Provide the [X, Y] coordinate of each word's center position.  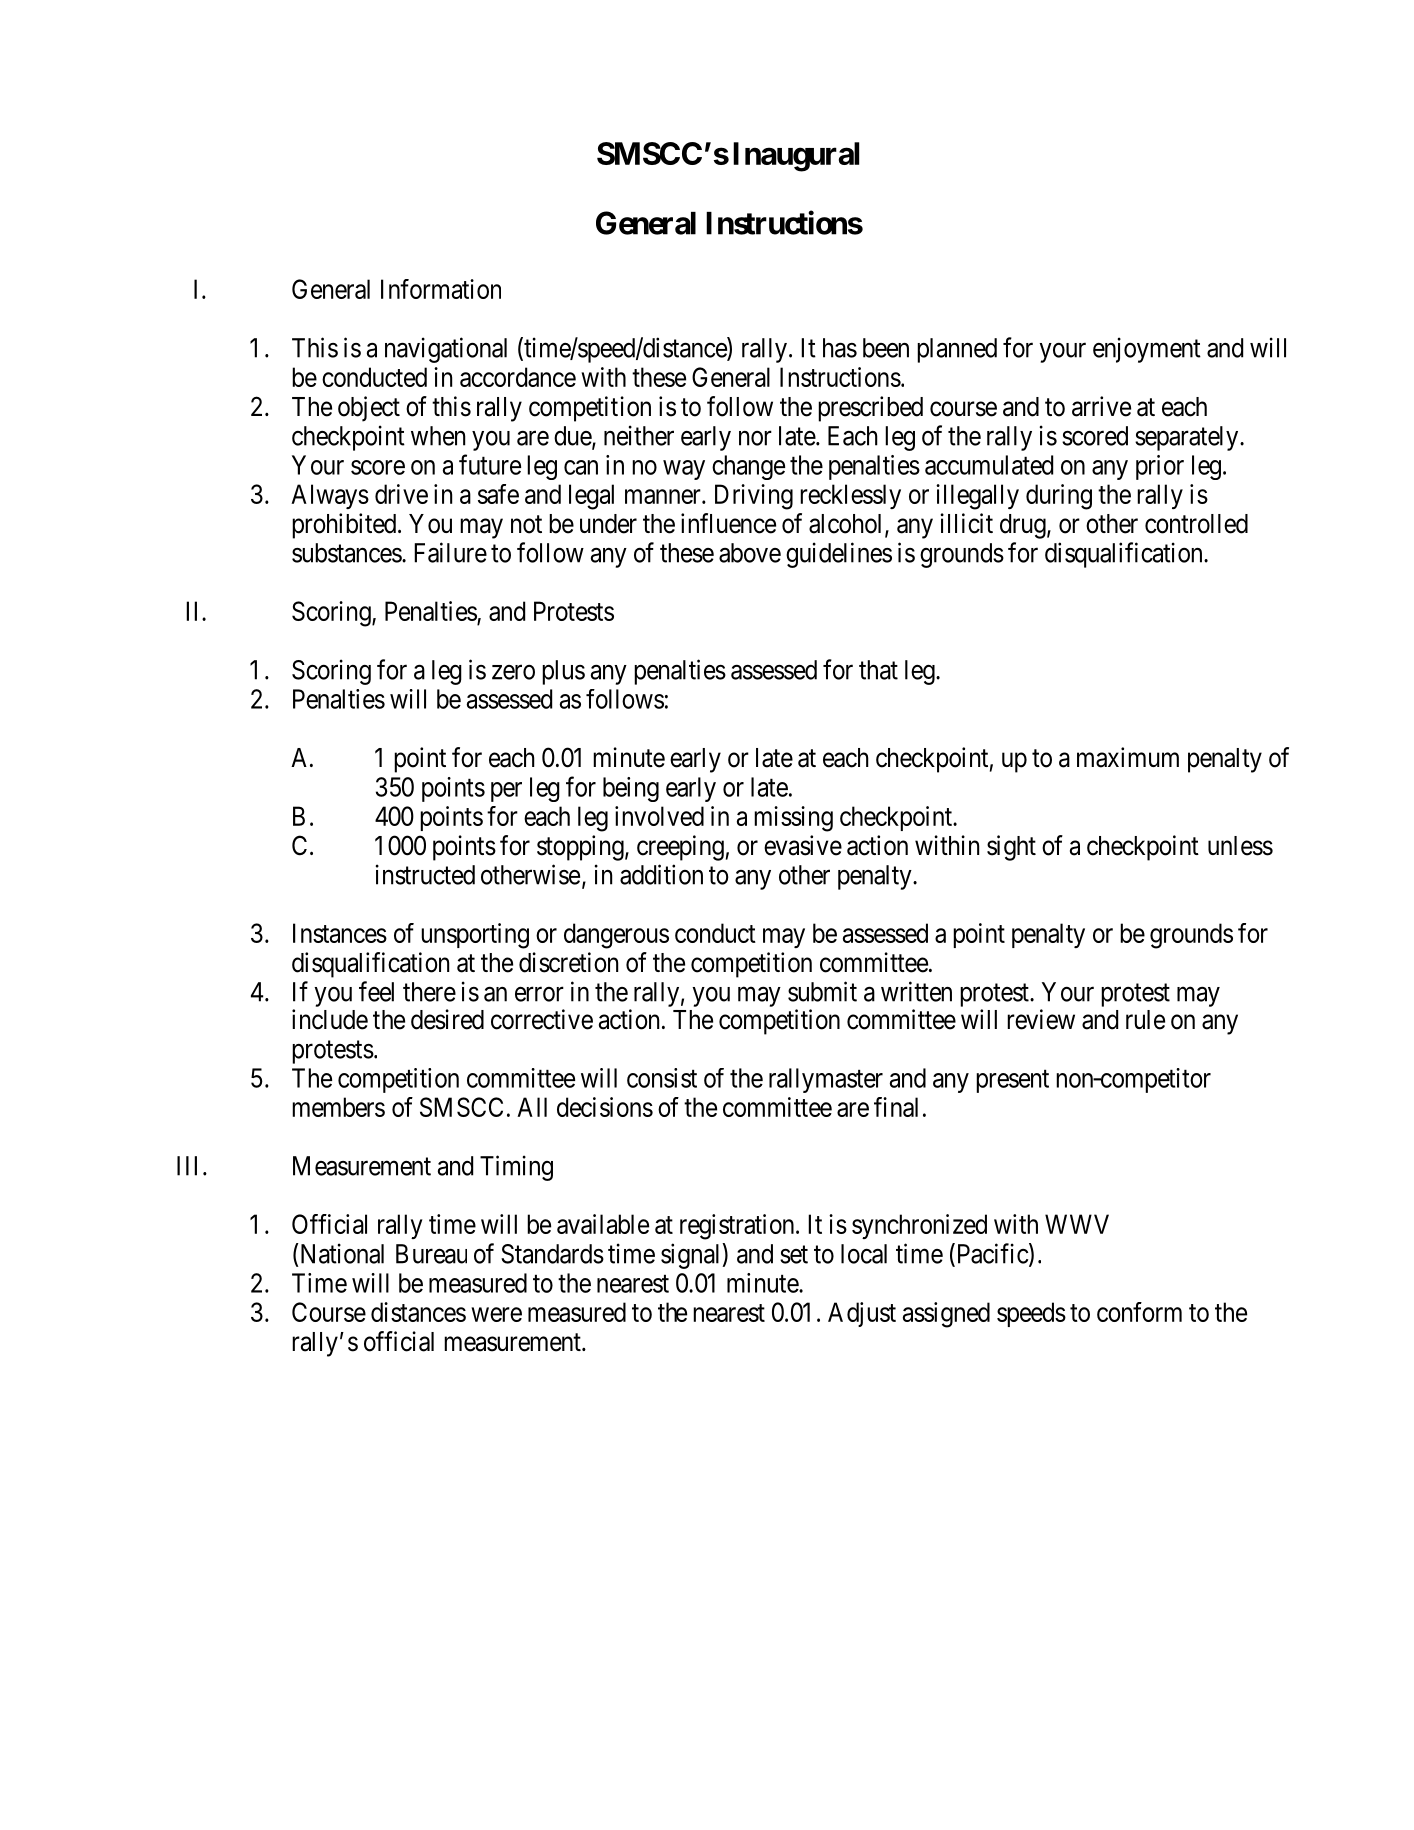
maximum [1128, 757]
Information [441, 289]
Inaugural [796, 157]
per [506, 792]
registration [738, 1227]
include [330, 1019]
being [631, 789]
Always [330, 496]
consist [662, 1078]
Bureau [431, 1254]
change [748, 467]
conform [1139, 1312]
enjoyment [1147, 350]
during [1059, 497]
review [1041, 1019]
